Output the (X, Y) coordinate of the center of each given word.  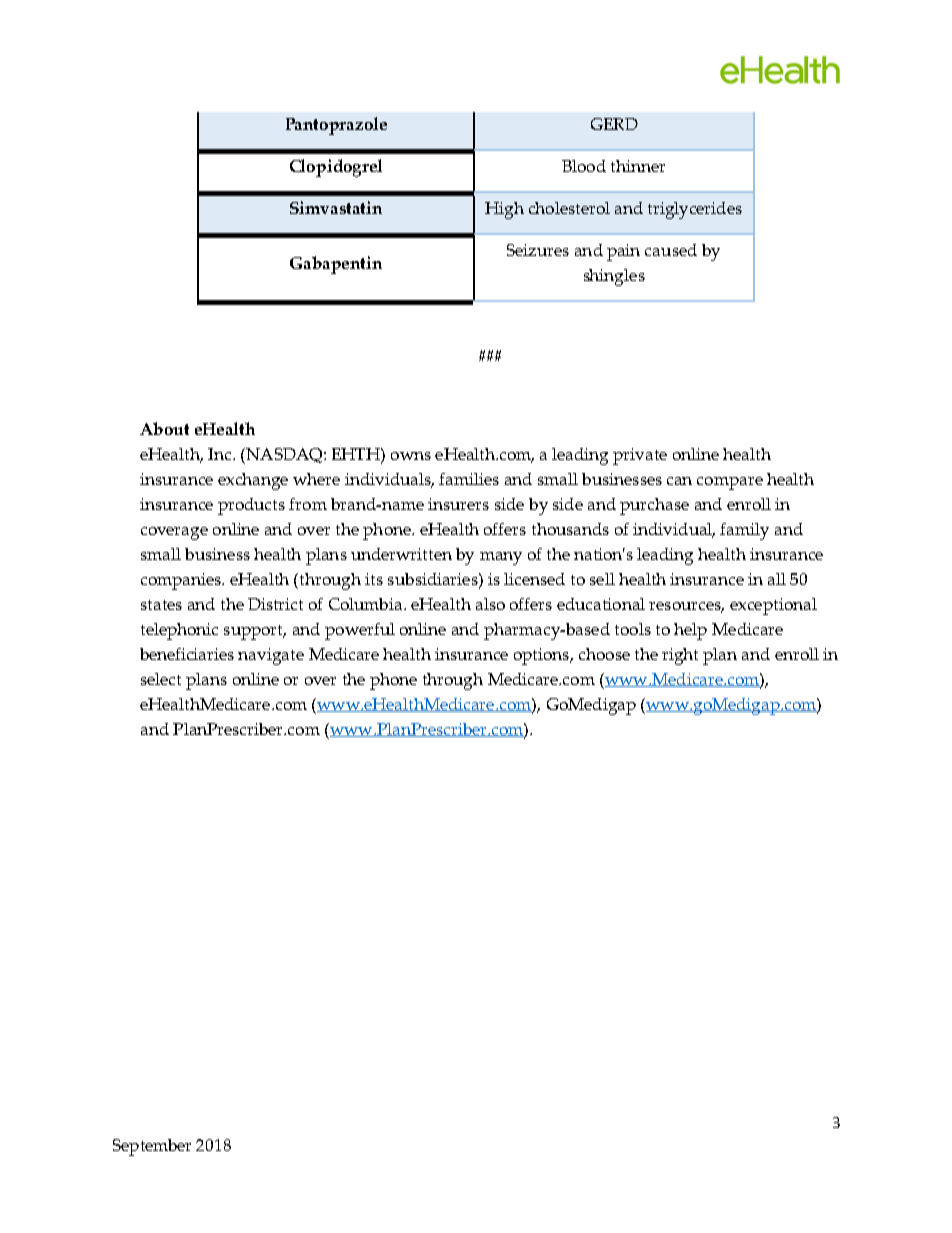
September (152, 1147)
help (690, 631)
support (255, 632)
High (504, 210)
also (490, 604)
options (543, 656)
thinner (638, 166)
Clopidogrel (336, 168)
